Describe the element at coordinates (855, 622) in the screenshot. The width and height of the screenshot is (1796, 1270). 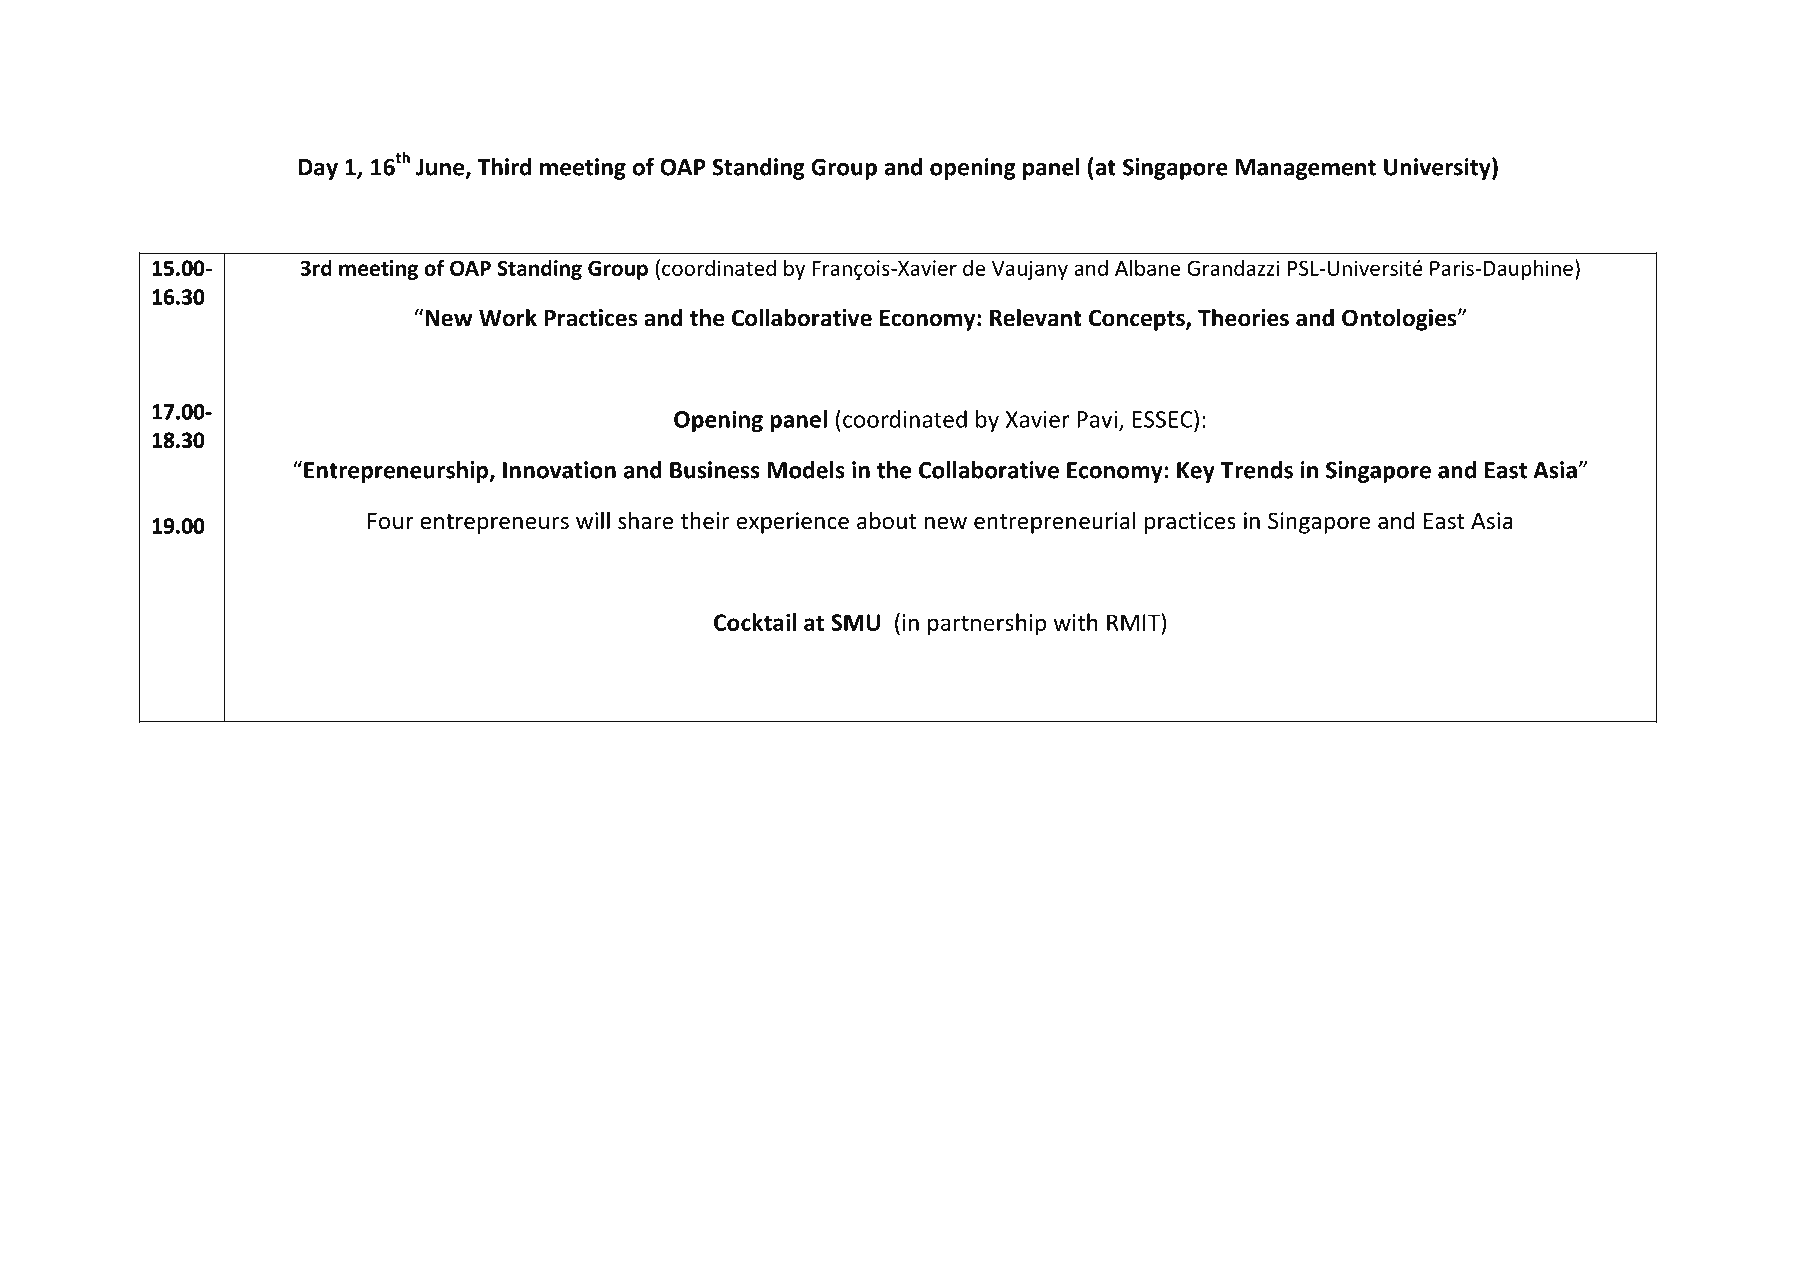
I see `SMU` at that location.
